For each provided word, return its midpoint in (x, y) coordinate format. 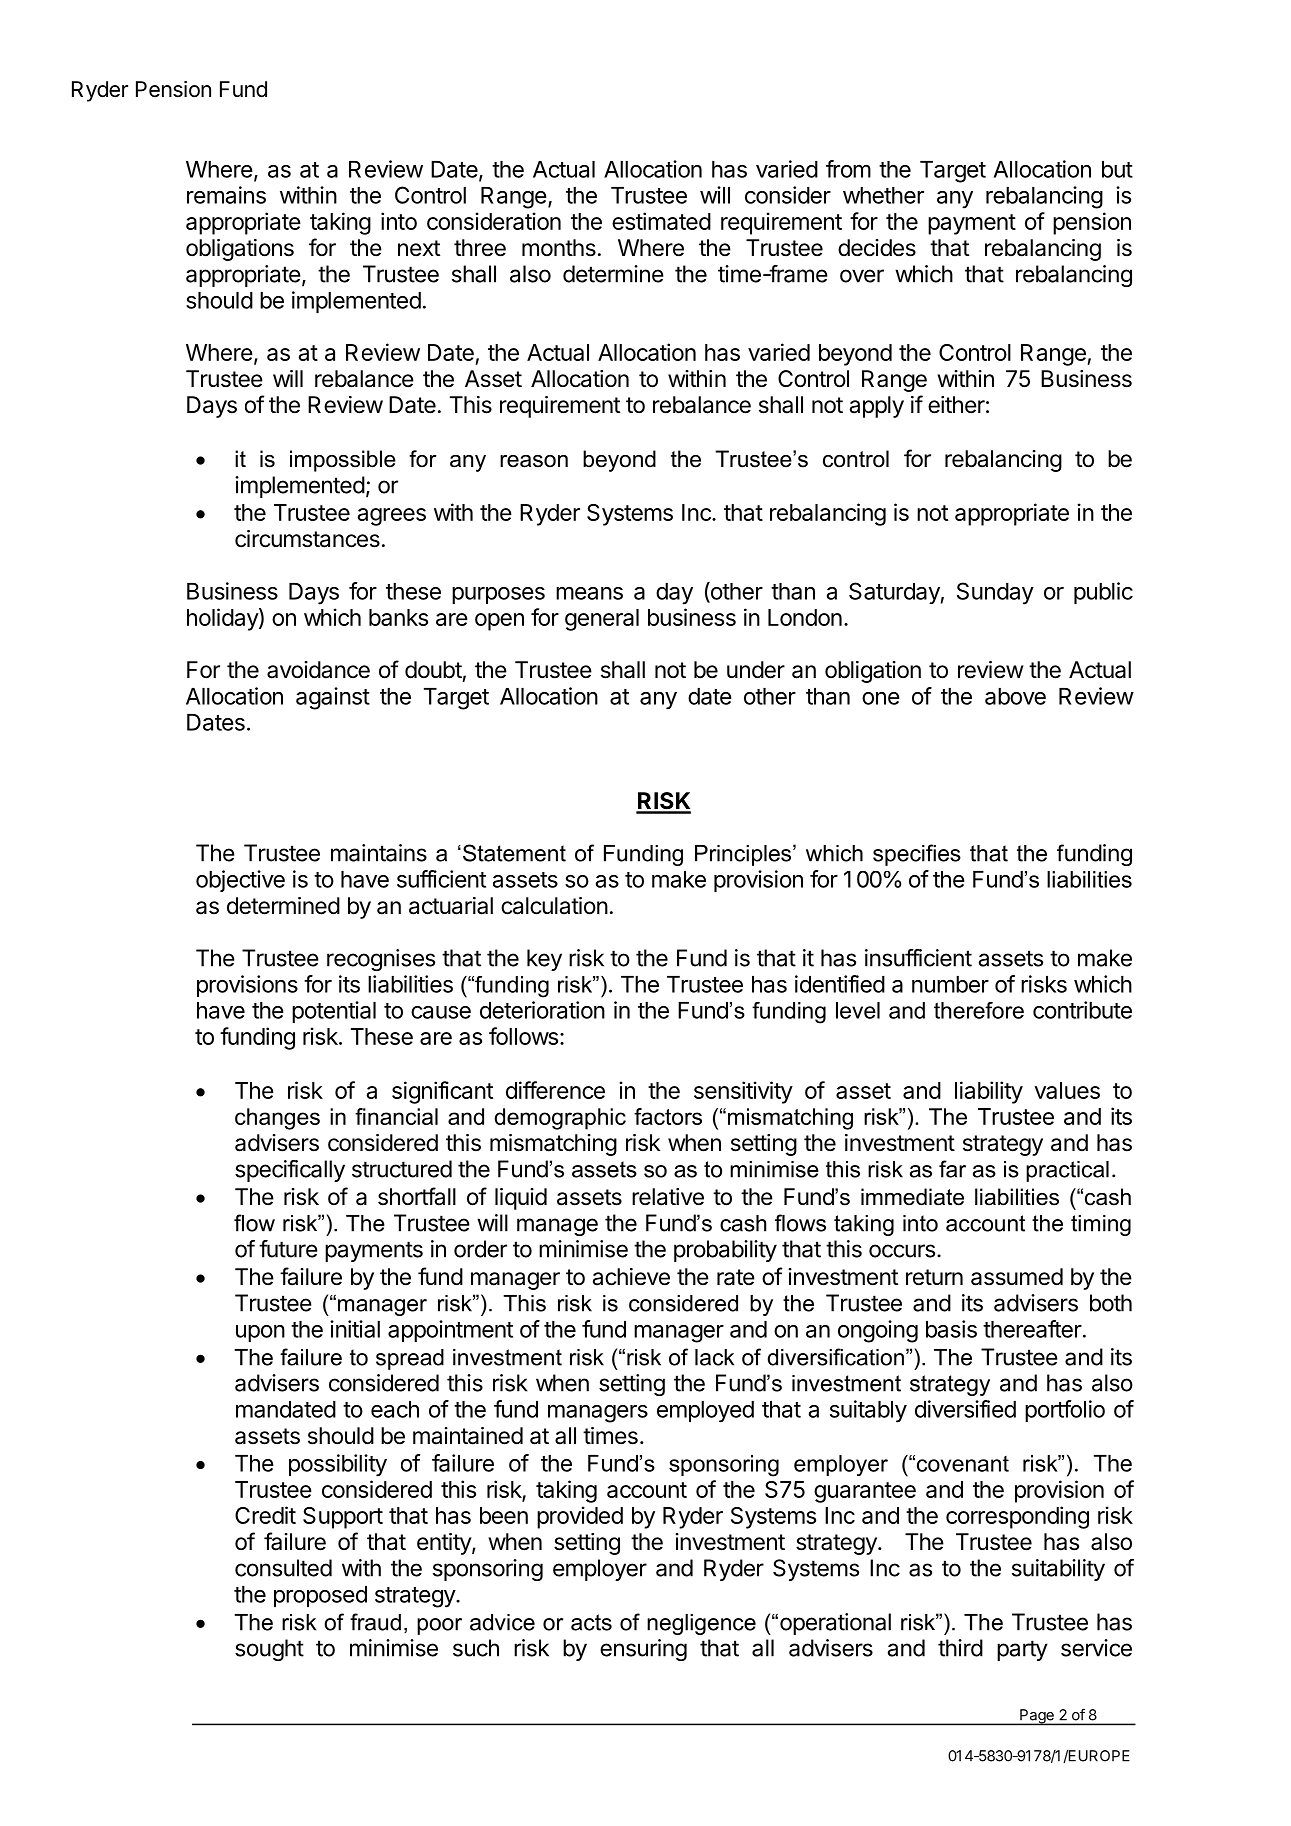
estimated (661, 221)
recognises (381, 960)
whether (883, 195)
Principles (744, 855)
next (419, 248)
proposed (320, 1596)
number (950, 984)
